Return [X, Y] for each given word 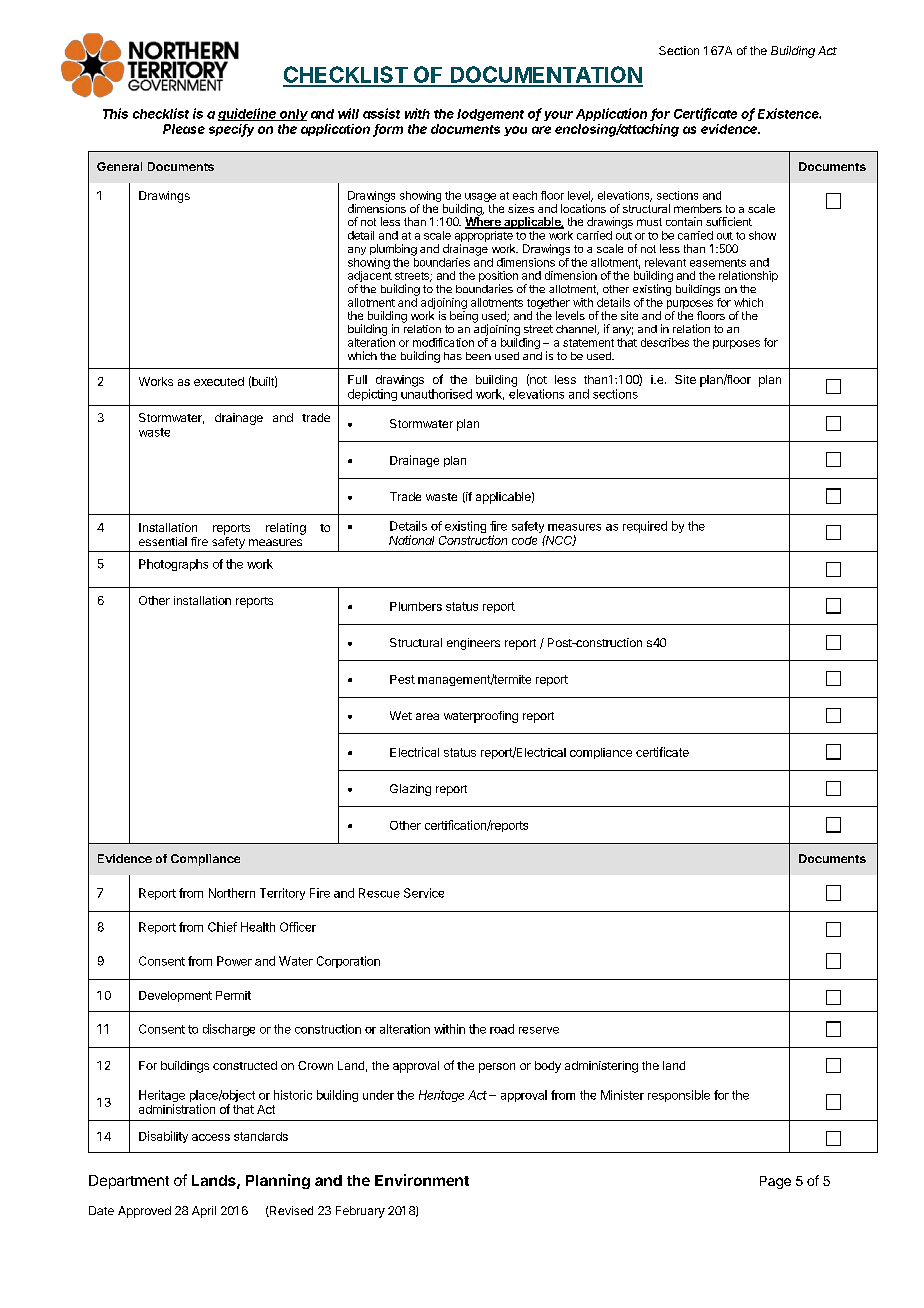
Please [184, 129]
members [698, 208]
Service [424, 893]
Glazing [410, 790]
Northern [232, 893]
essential [163, 541]
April [204, 1212]
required [645, 527]
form [388, 130]
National [411, 540]
